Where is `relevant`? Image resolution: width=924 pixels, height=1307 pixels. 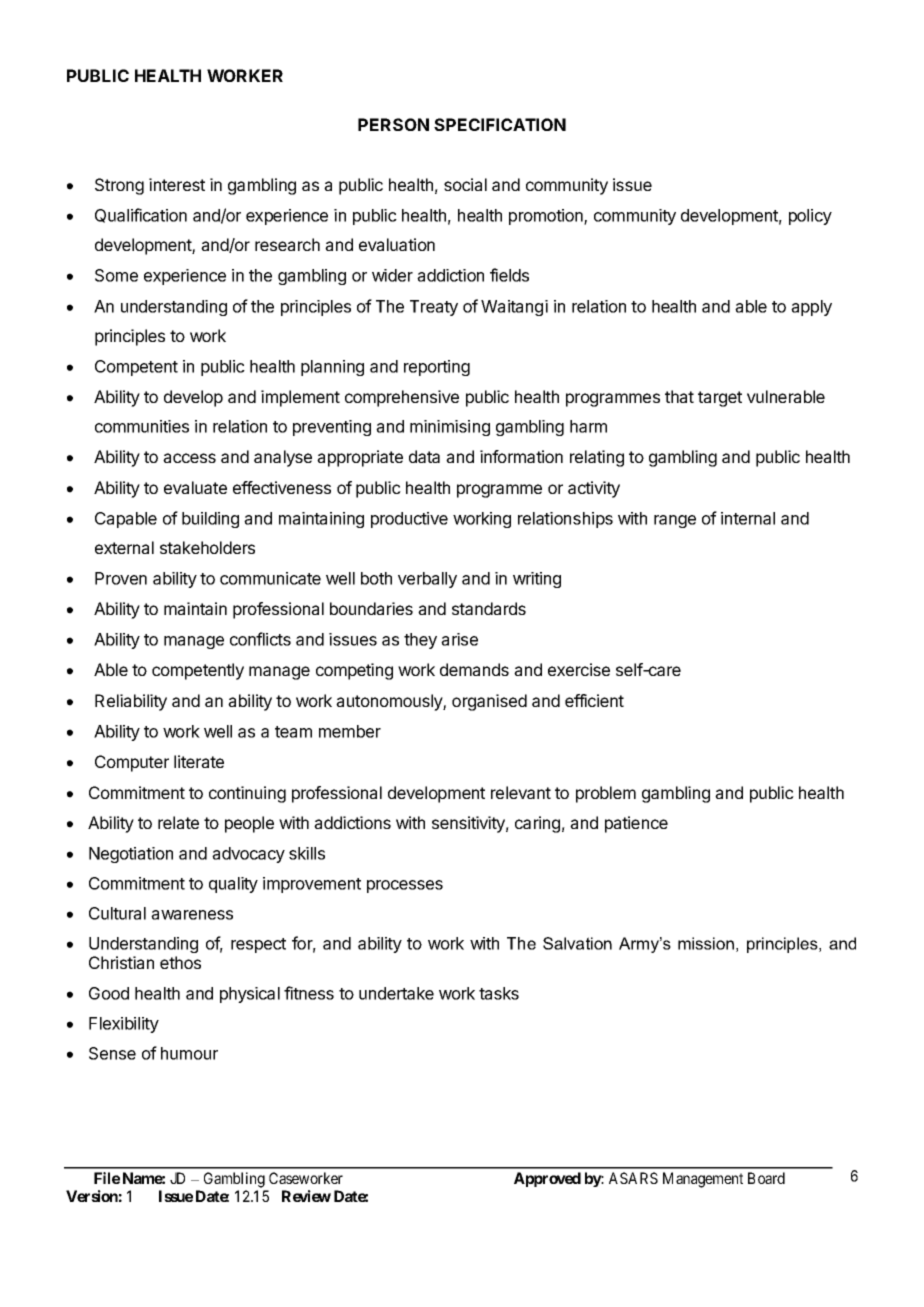 relevant is located at coordinates (521, 792).
